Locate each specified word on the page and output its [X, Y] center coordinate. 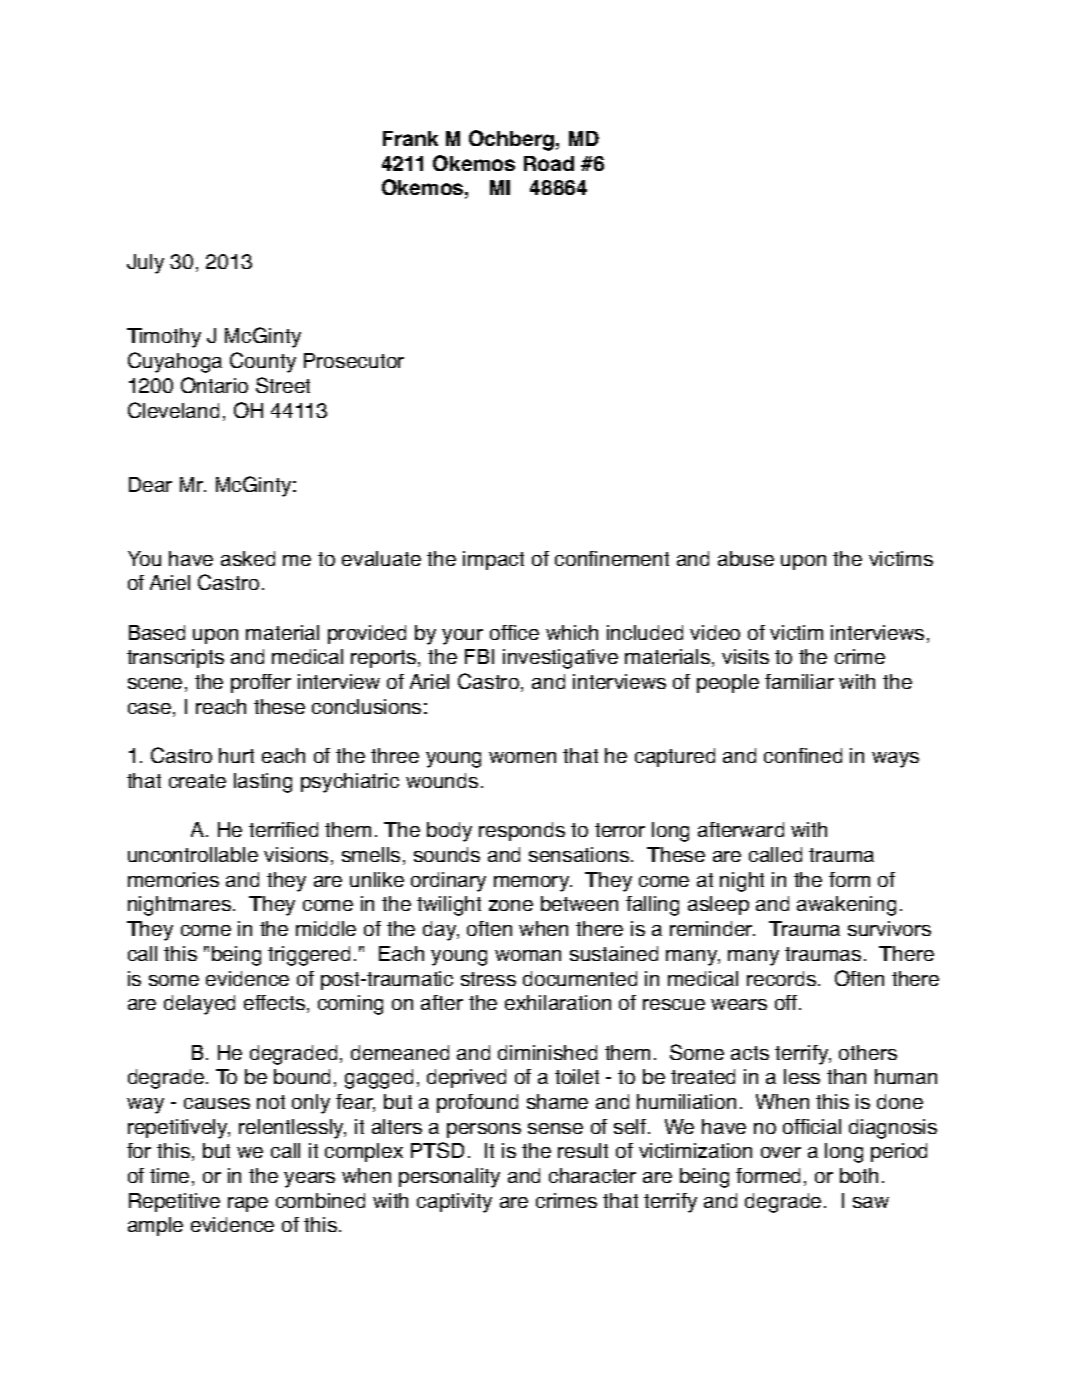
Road [549, 163]
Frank [410, 138]
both [859, 1175]
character [592, 1175]
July [145, 264]
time [169, 1175]
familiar [799, 681]
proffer [261, 683]
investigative [560, 659]
